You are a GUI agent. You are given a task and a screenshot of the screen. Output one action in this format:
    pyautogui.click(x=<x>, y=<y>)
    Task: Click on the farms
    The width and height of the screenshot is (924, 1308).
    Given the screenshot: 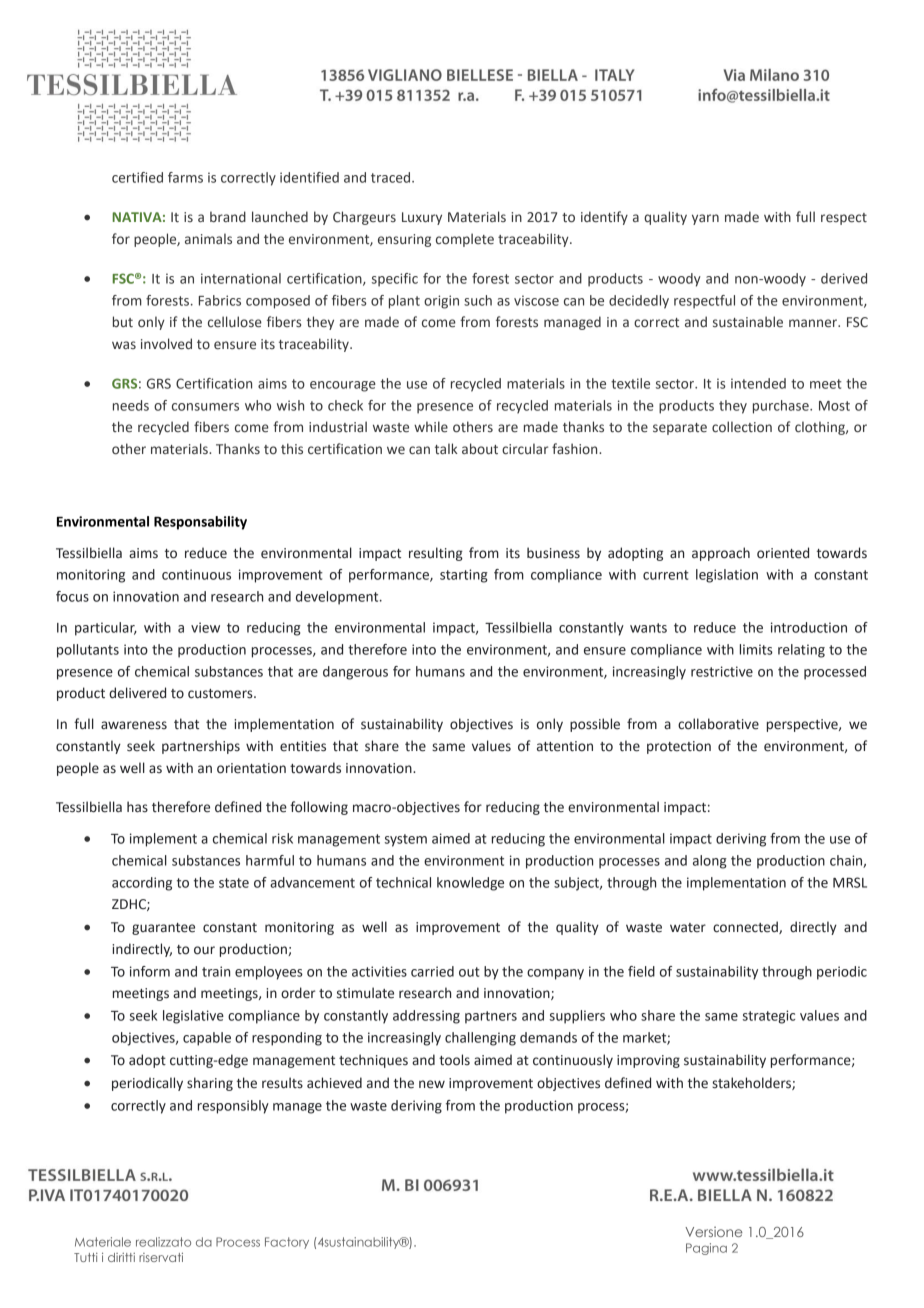 What is the action you would take?
    pyautogui.click(x=185, y=177)
